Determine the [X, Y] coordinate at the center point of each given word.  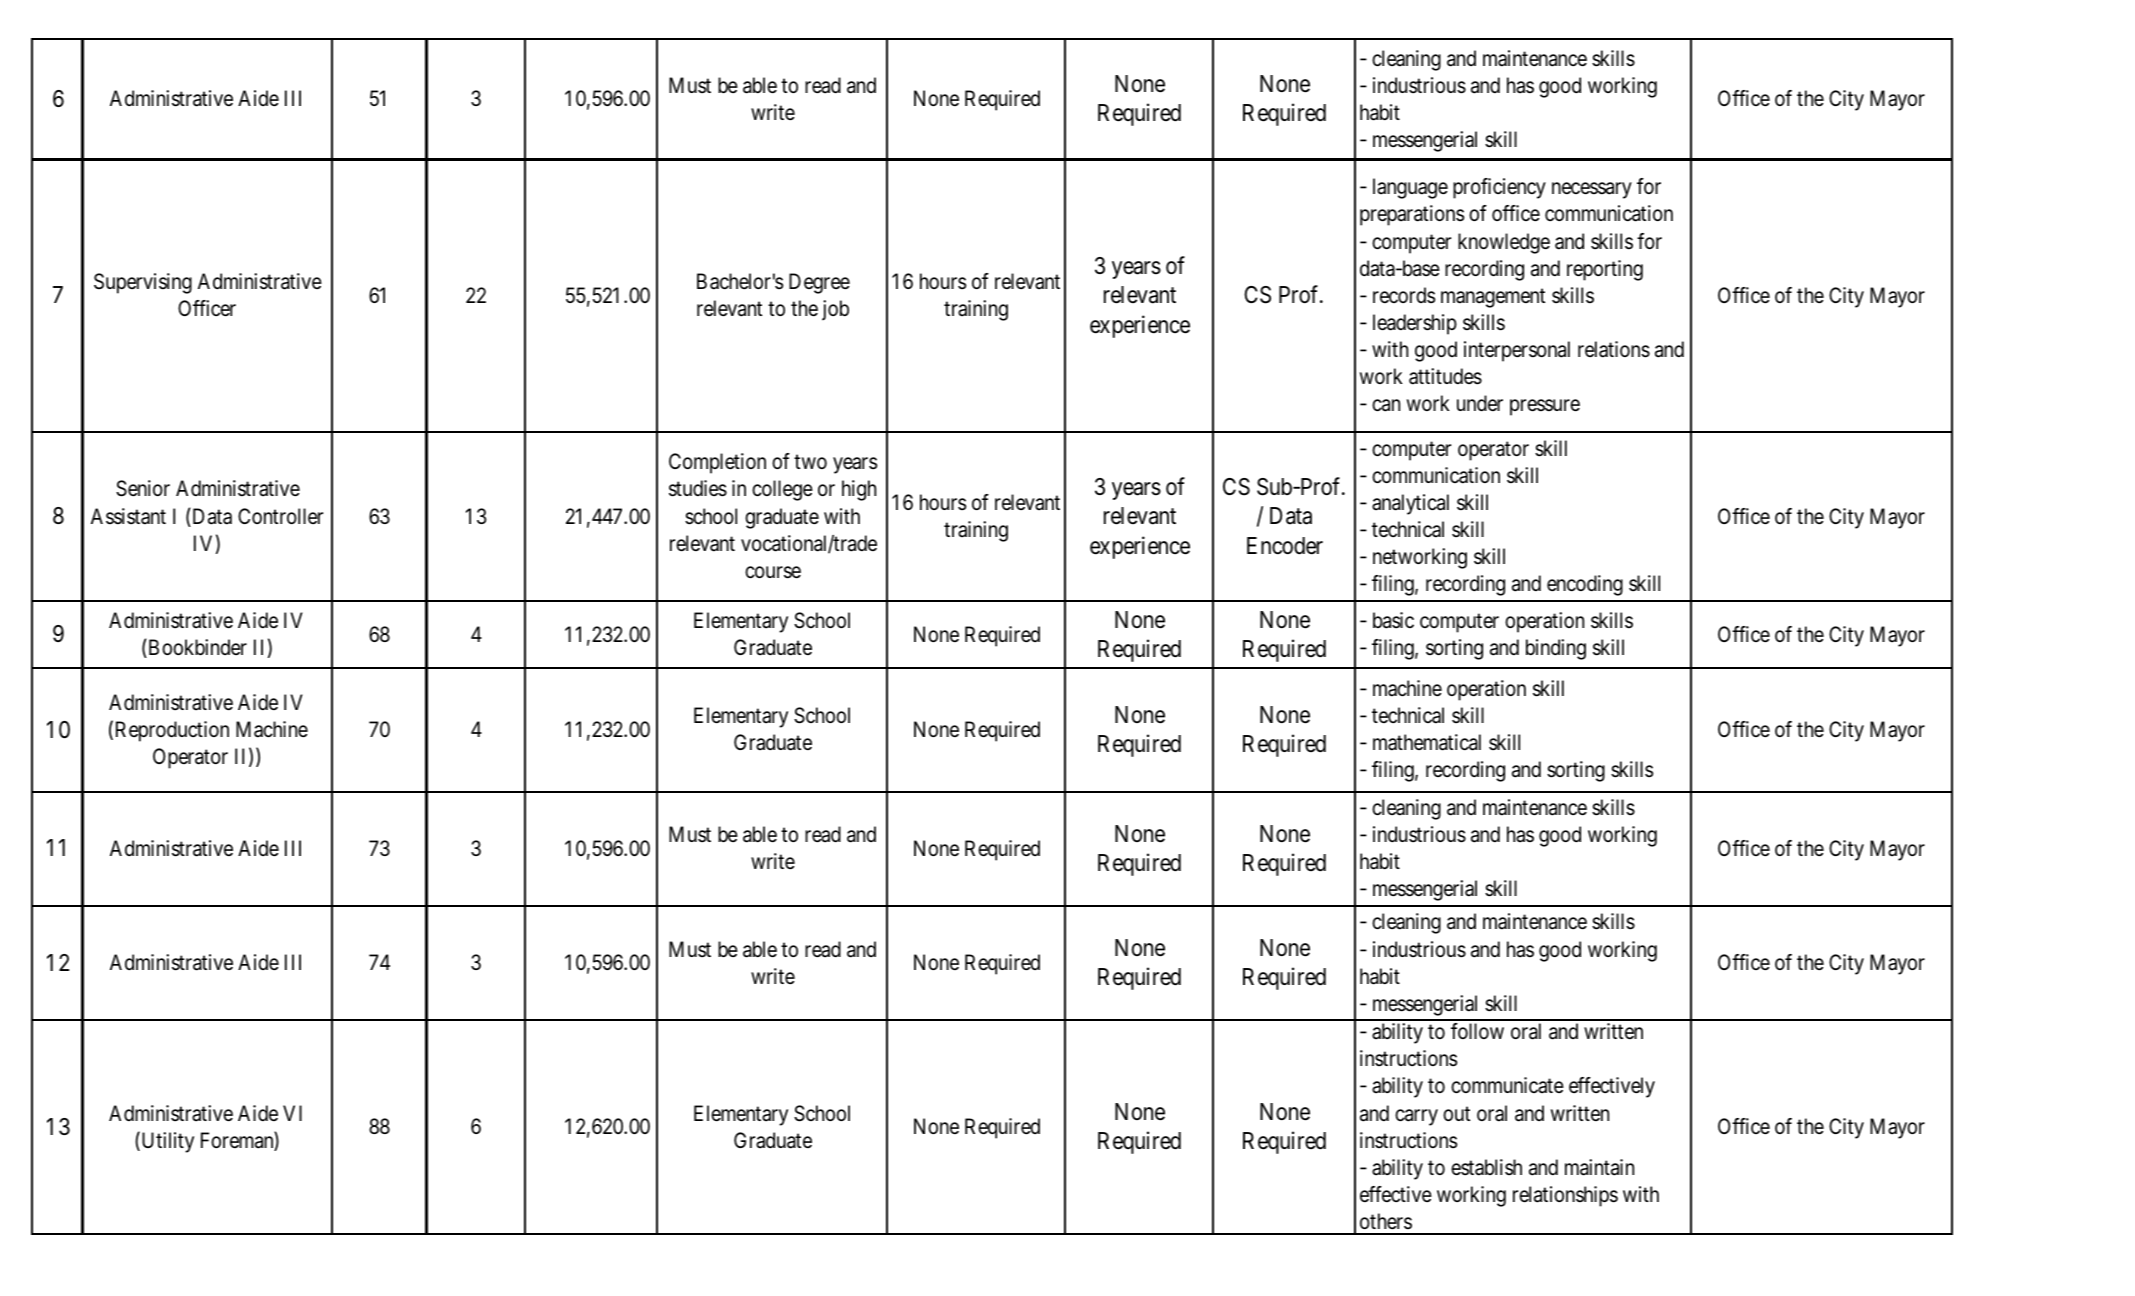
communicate [1507, 1085]
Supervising [143, 283]
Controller [280, 516]
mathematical [1427, 742]
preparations [1412, 215]
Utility [166, 1142]
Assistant [128, 516]
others [1386, 1221]
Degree [819, 283]
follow [1477, 1031]
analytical [1410, 504]
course [773, 572]
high [859, 490]
